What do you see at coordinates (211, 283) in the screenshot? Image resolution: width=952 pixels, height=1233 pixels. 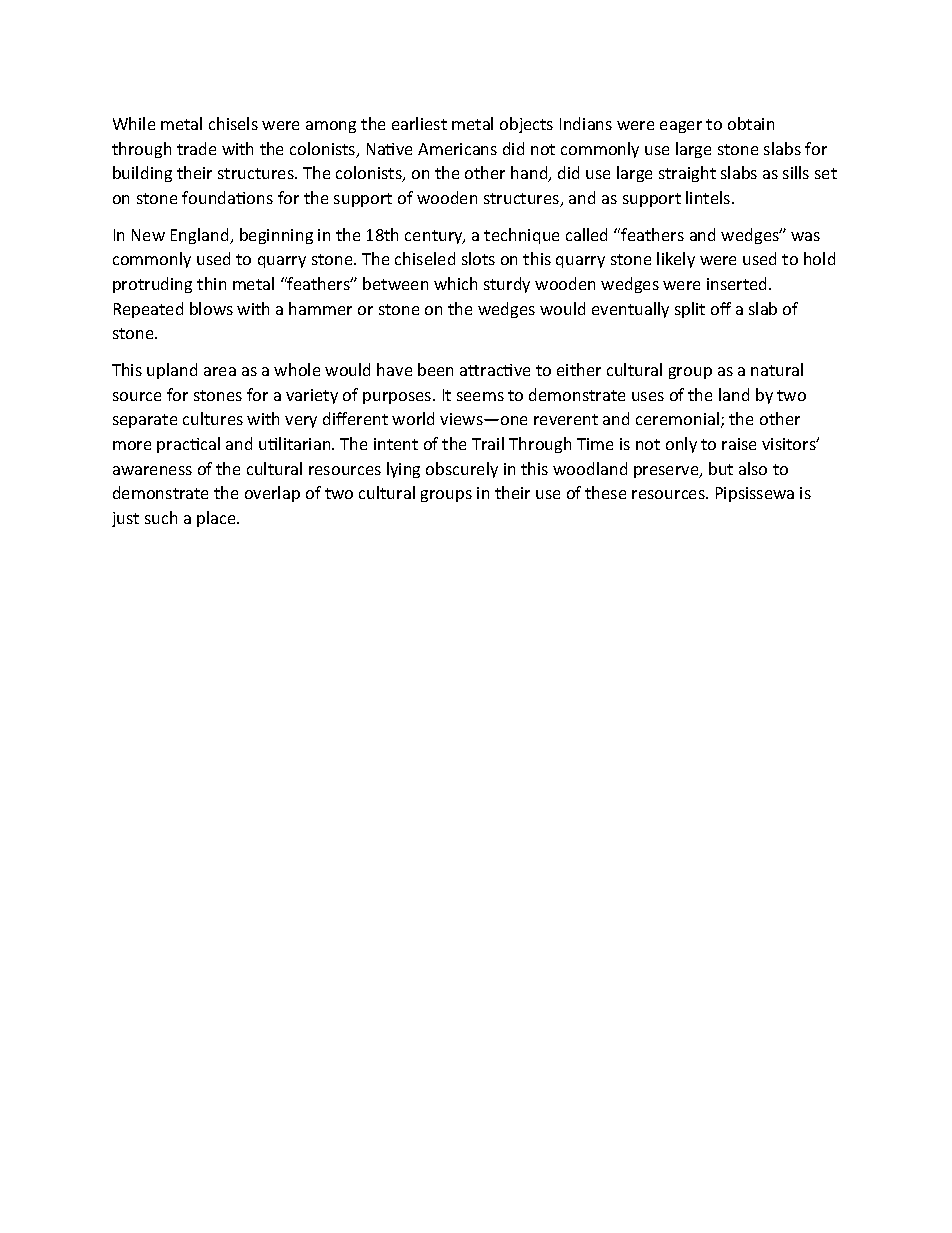 I see `thin` at bounding box center [211, 283].
